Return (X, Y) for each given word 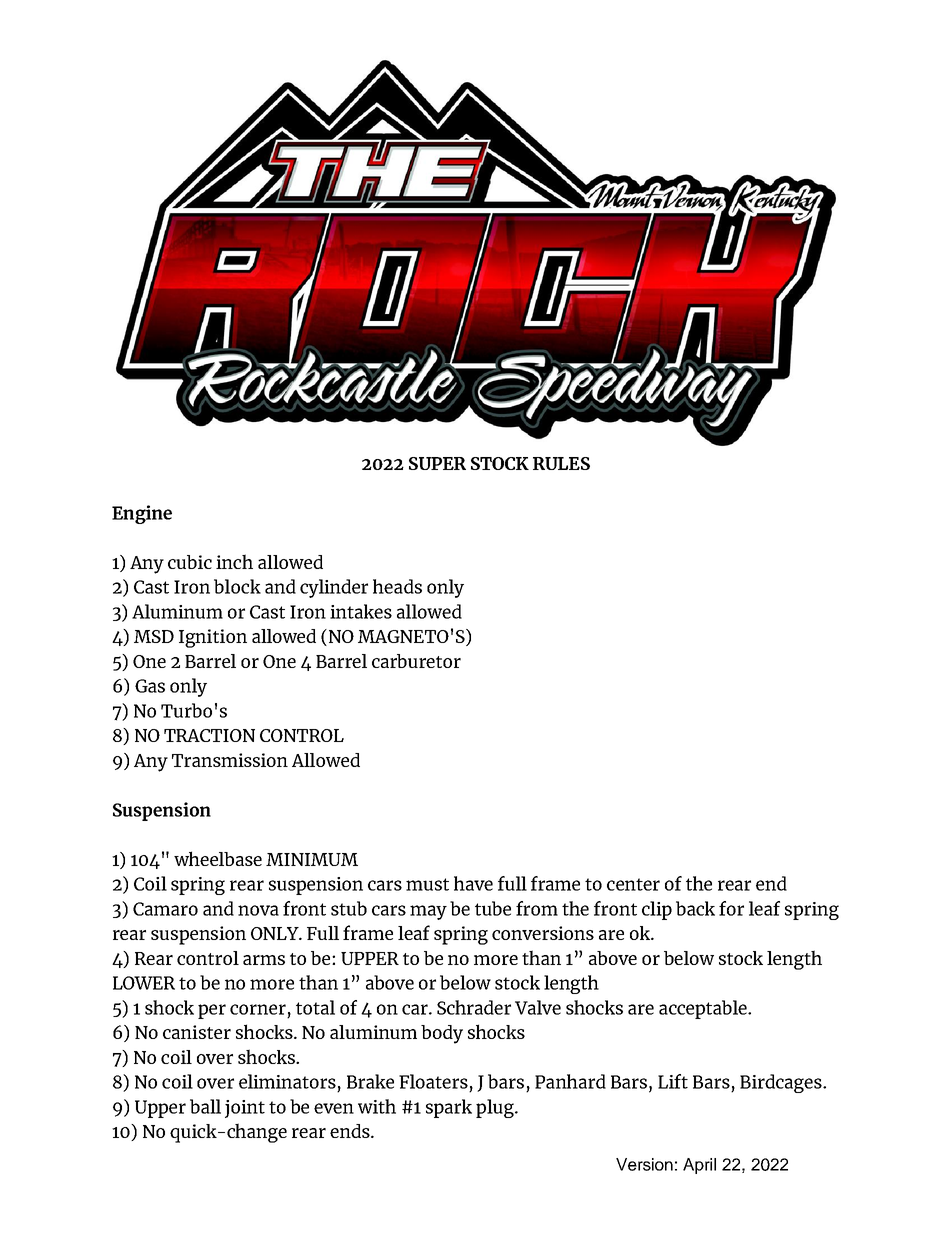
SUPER (437, 463)
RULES (561, 463)
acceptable (704, 1009)
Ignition (213, 638)
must (427, 884)
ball (205, 1106)
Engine (142, 514)
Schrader (474, 1007)
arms (264, 960)
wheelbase (218, 858)
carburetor (416, 661)
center (633, 884)
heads (397, 586)
